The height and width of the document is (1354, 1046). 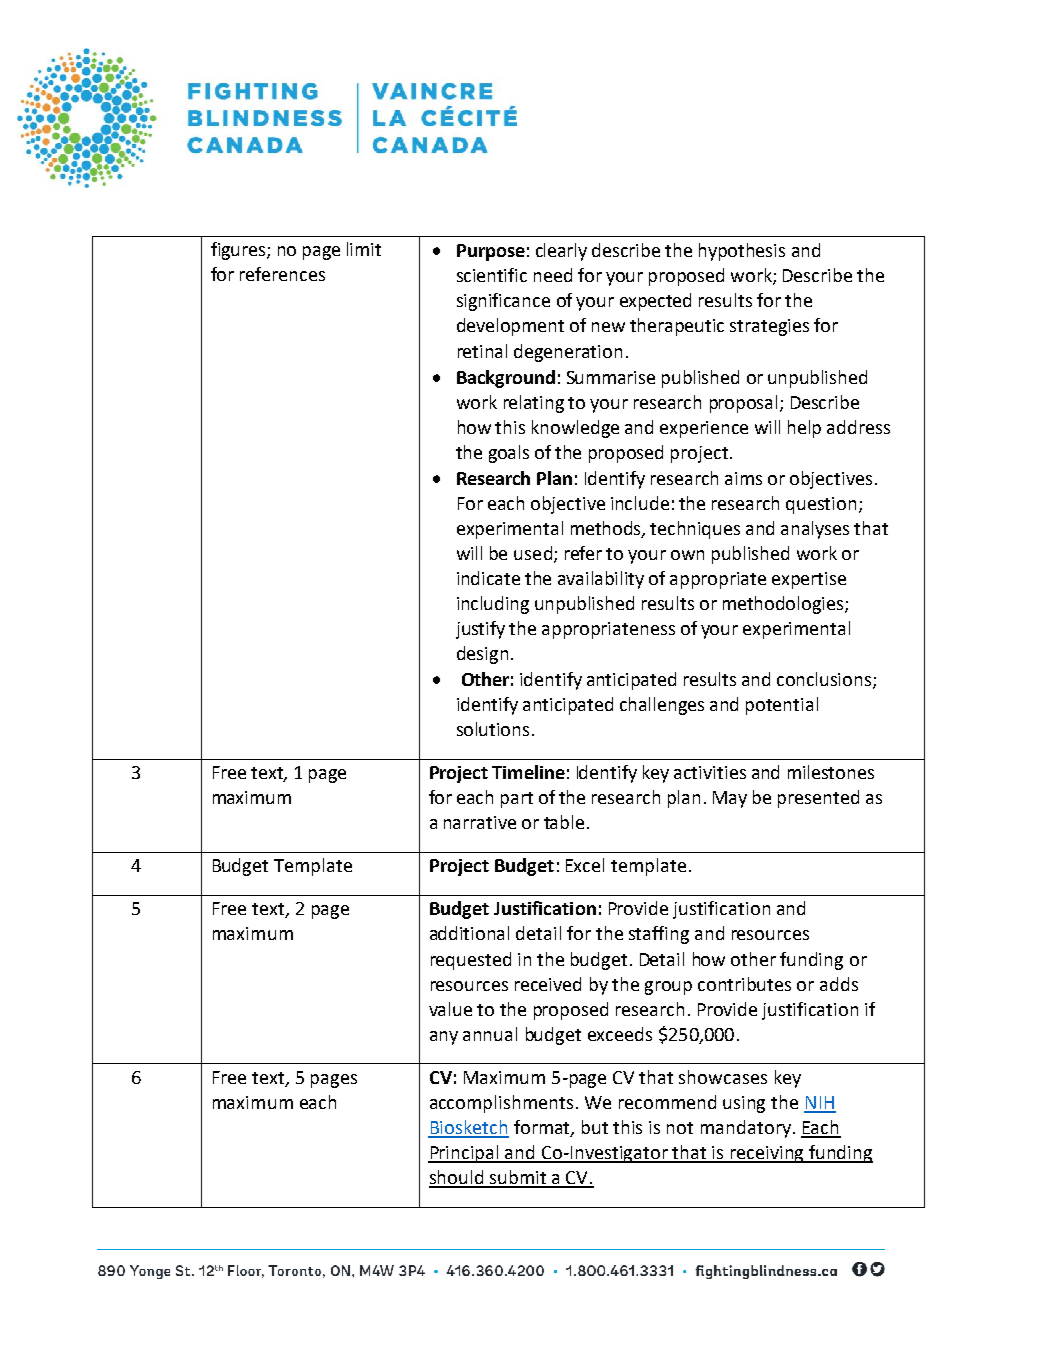 I want to click on solutions, so click(x=493, y=729).
